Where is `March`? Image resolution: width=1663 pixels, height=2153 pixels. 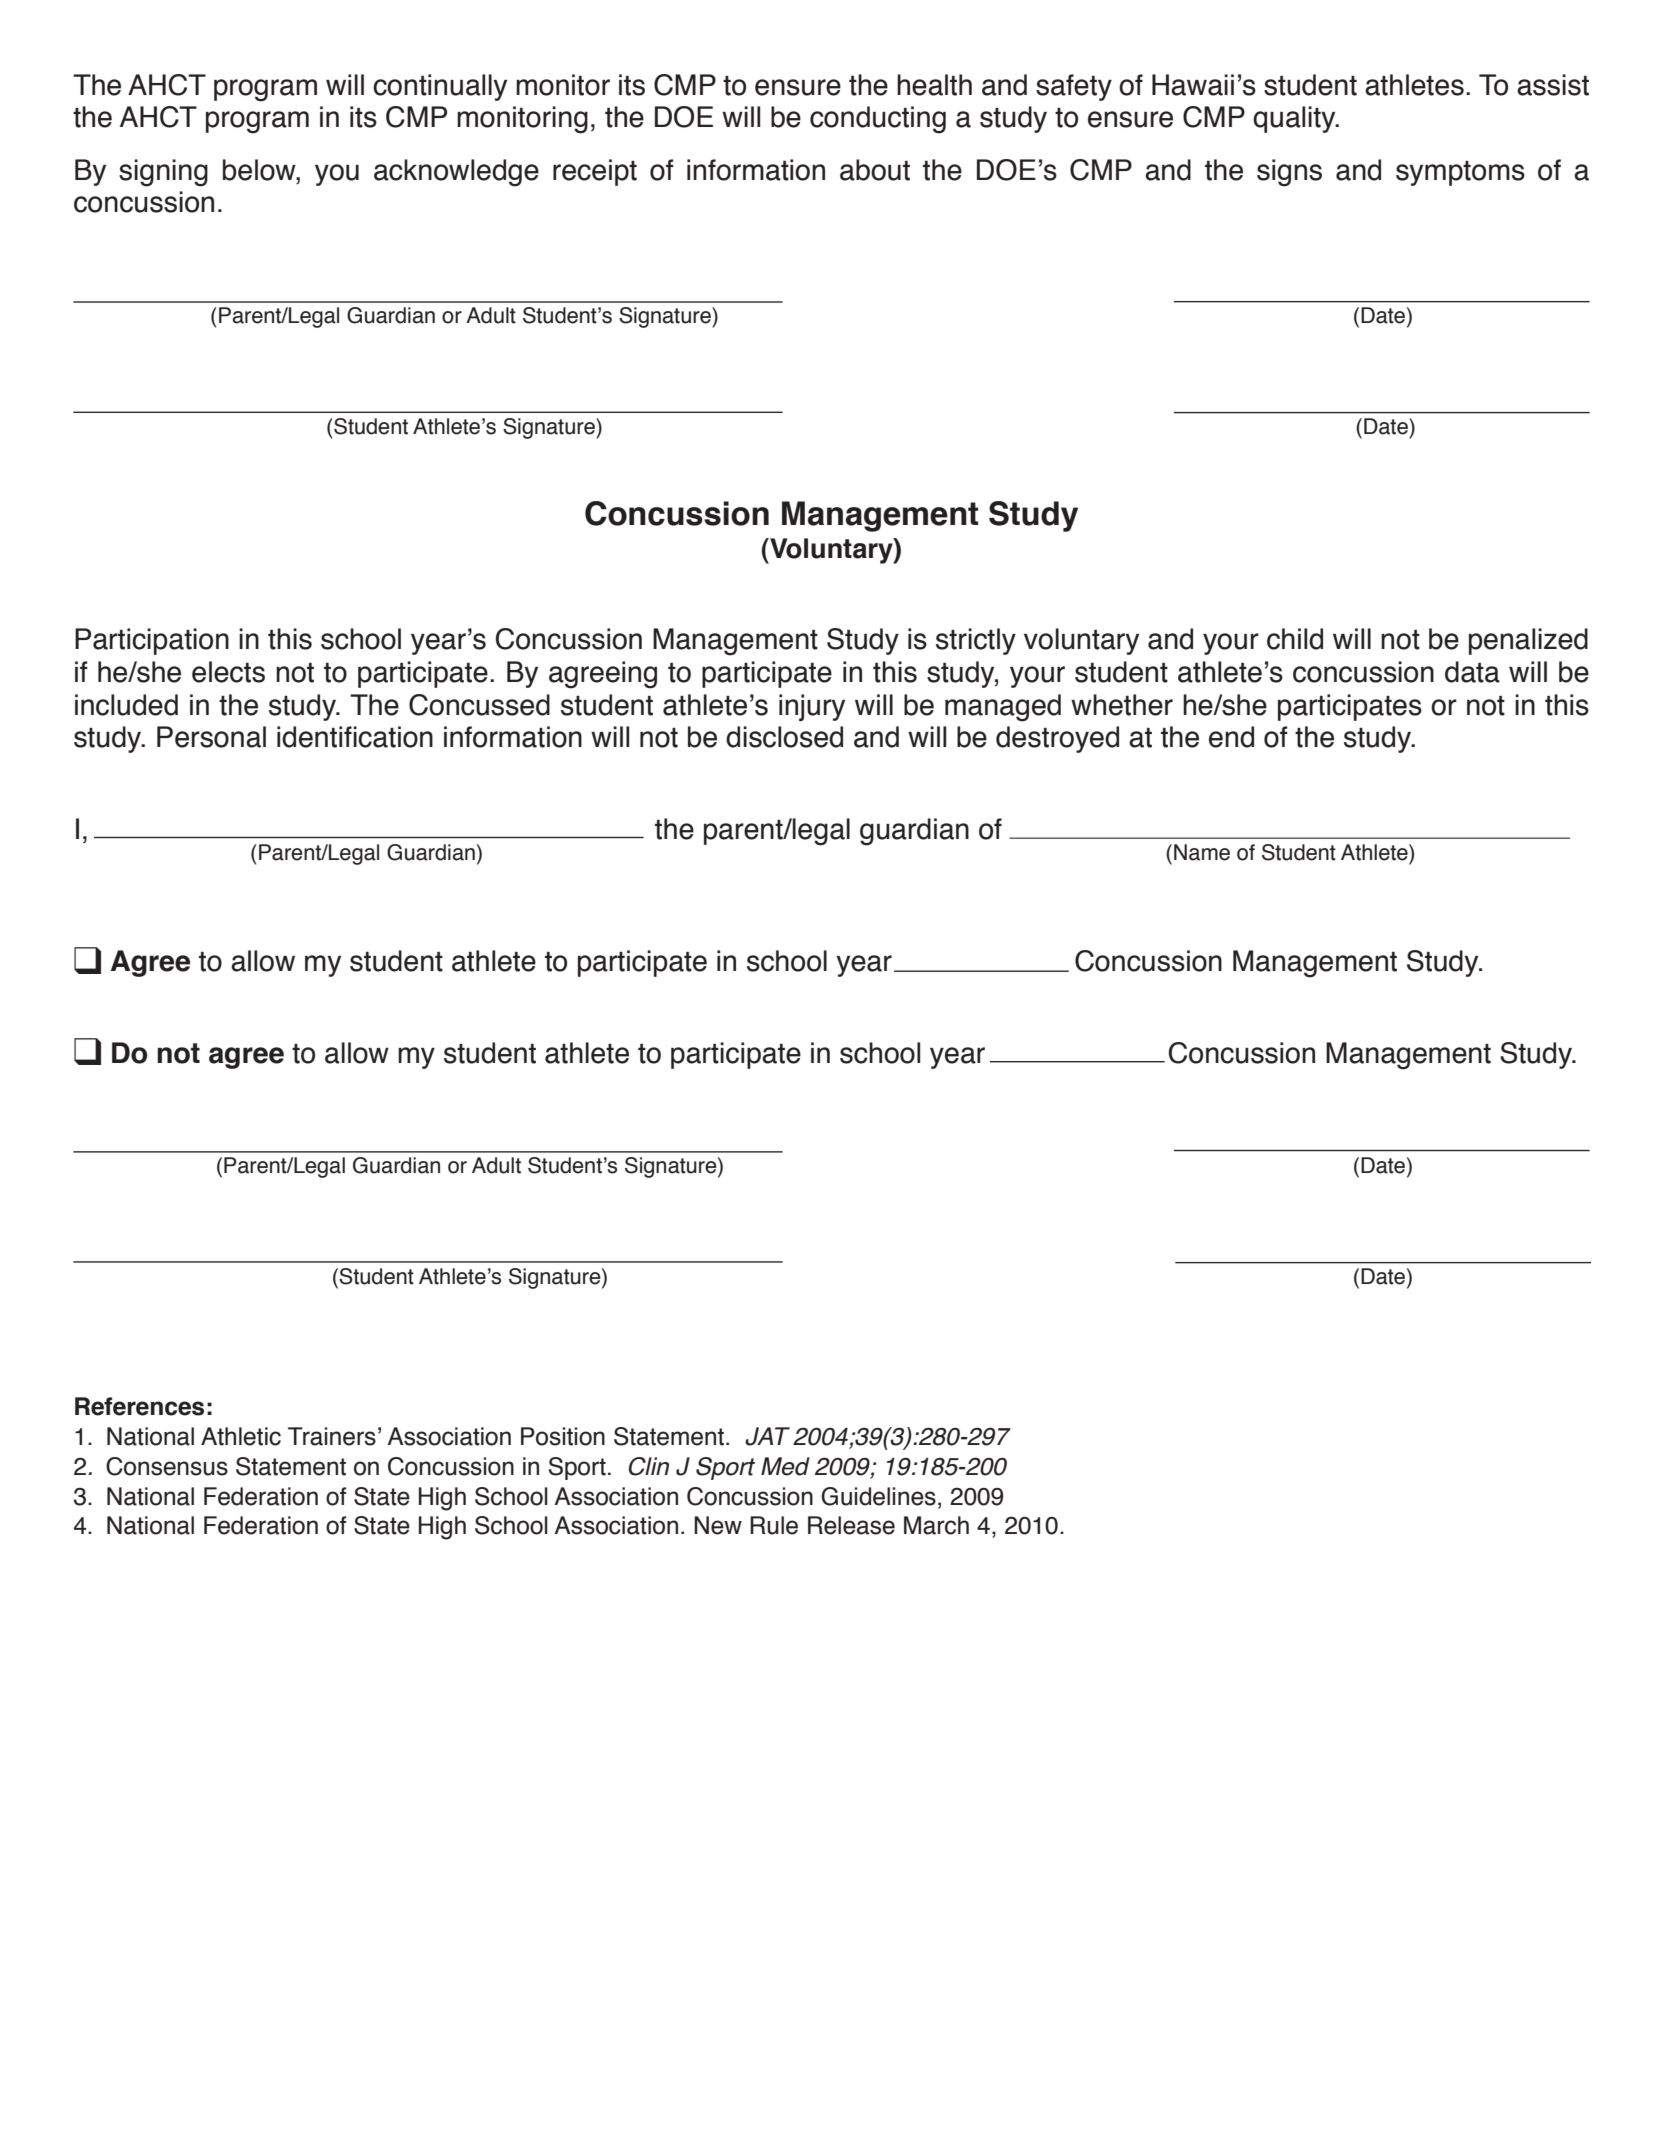
March is located at coordinates (936, 1525).
